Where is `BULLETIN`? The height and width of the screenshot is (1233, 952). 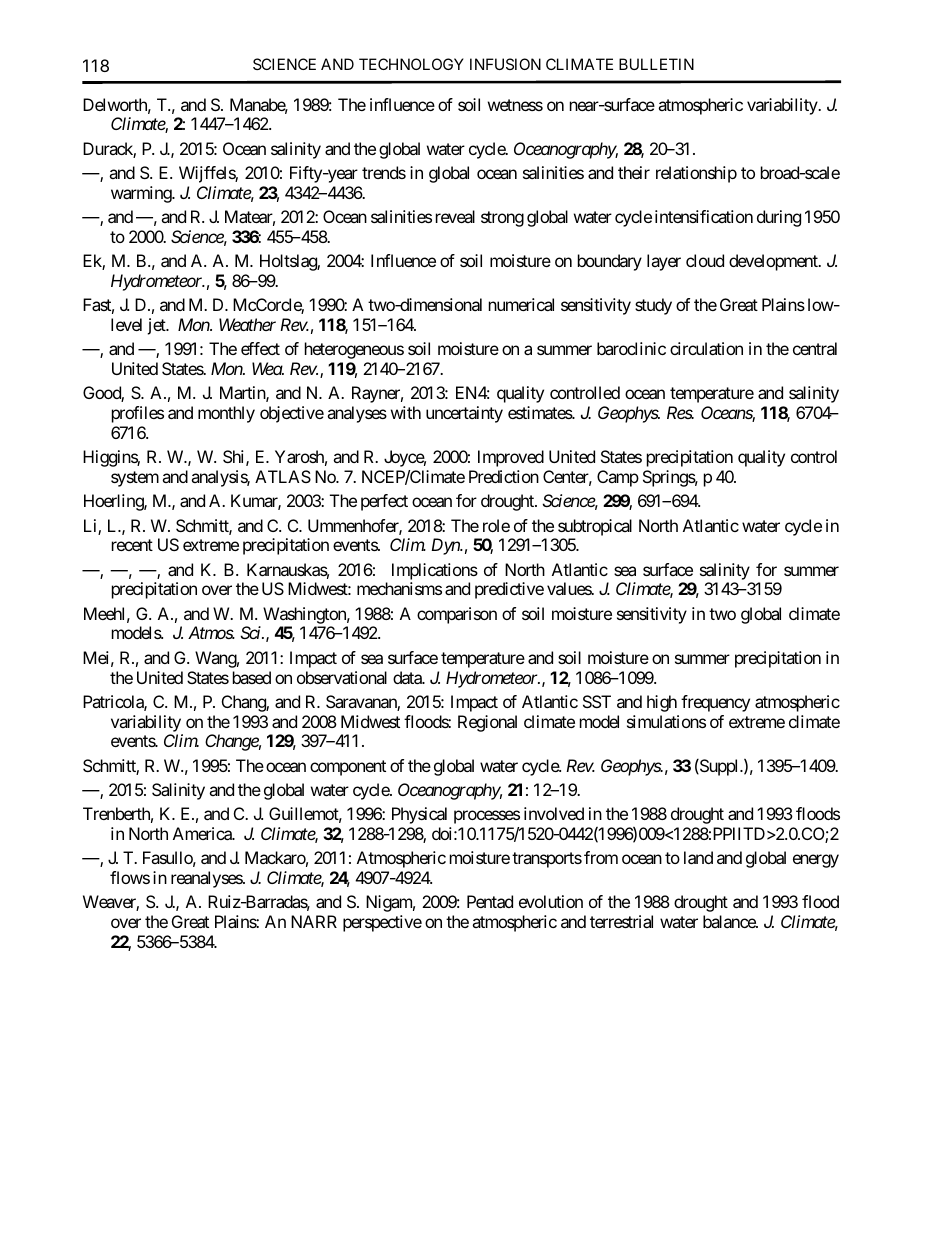
BULLETIN is located at coordinates (656, 64).
